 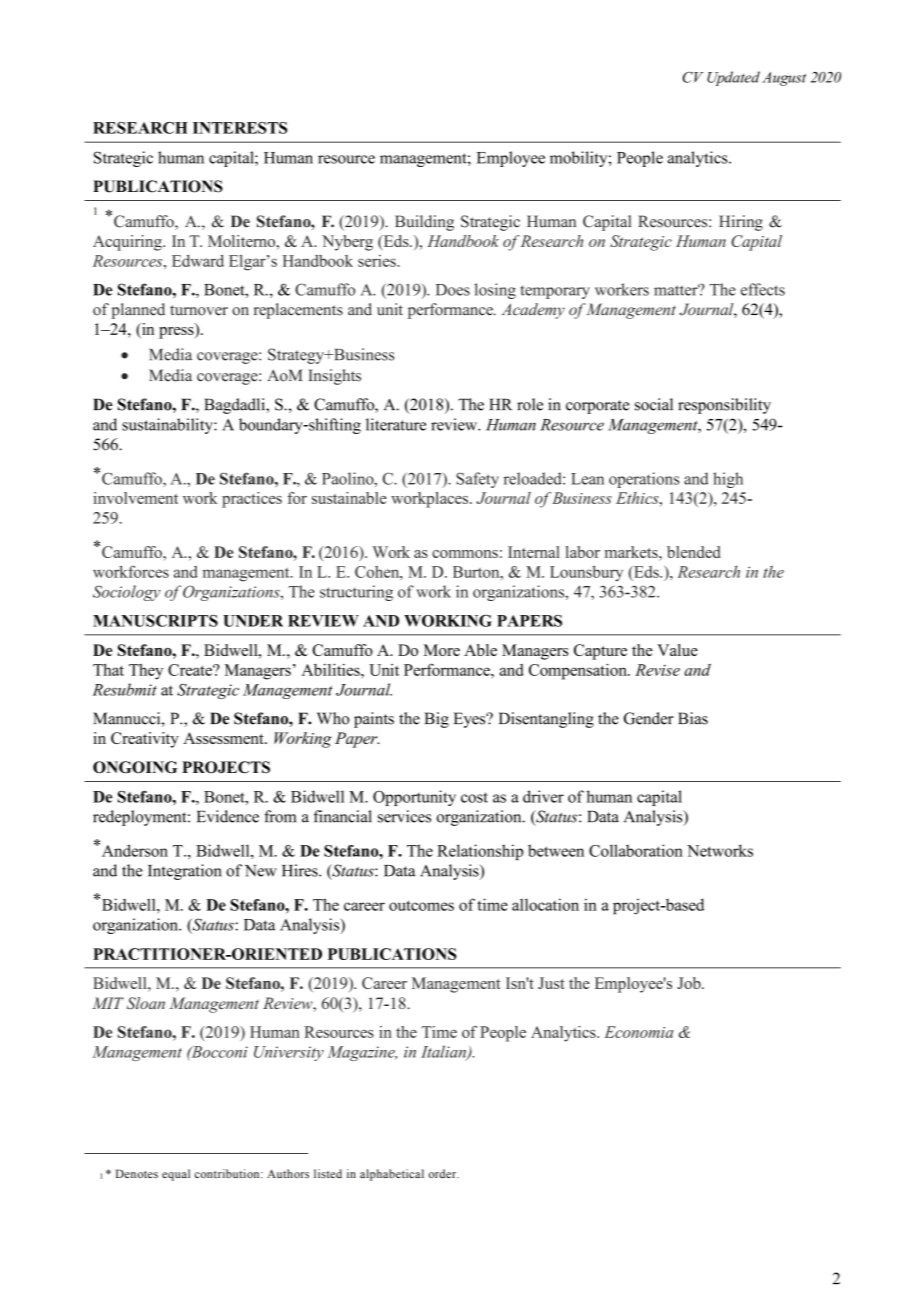 What do you see at coordinates (690, 983) in the document?
I see `Job` at bounding box center [690, 983].
